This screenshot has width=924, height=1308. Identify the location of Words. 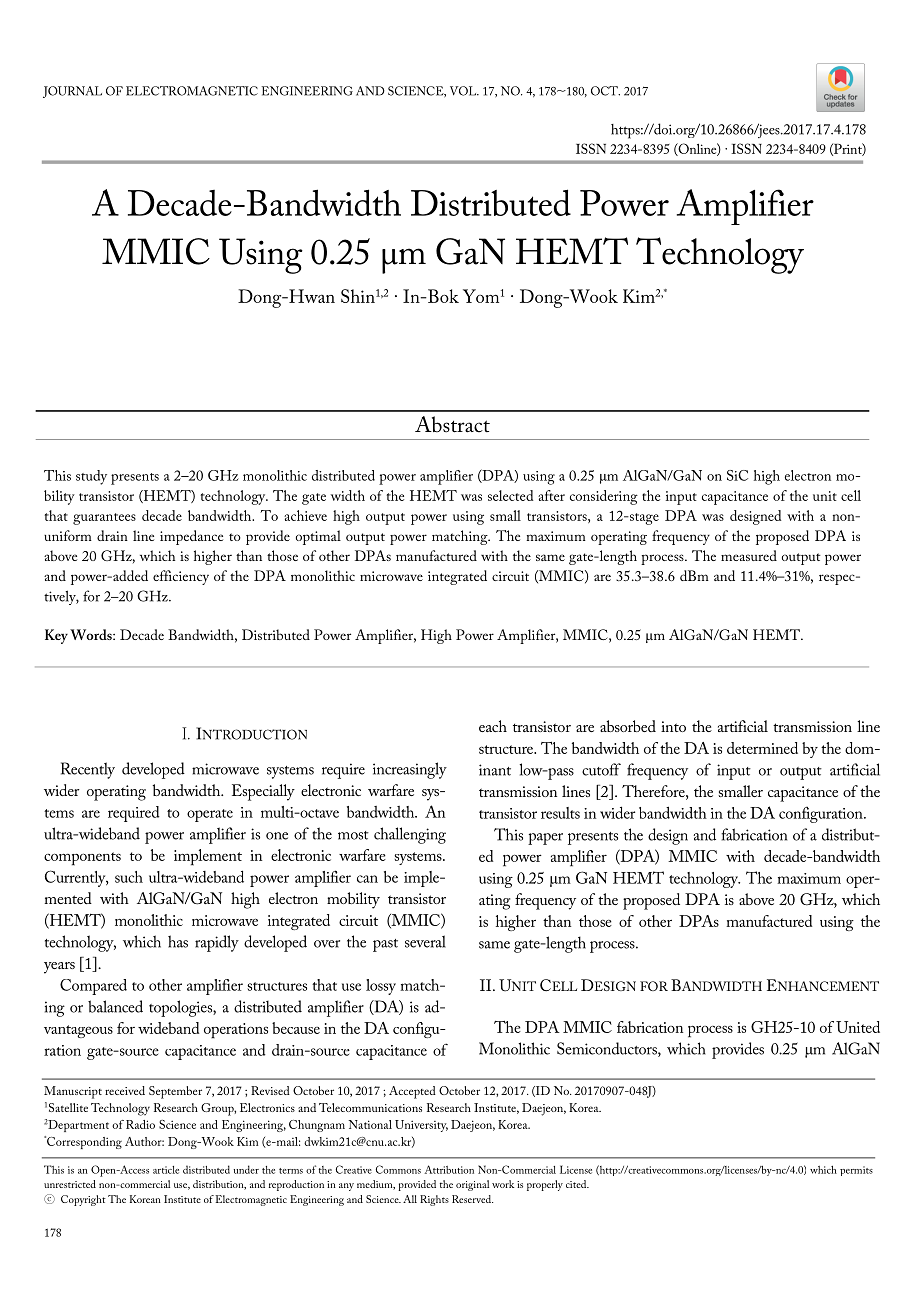
(92, 634).
